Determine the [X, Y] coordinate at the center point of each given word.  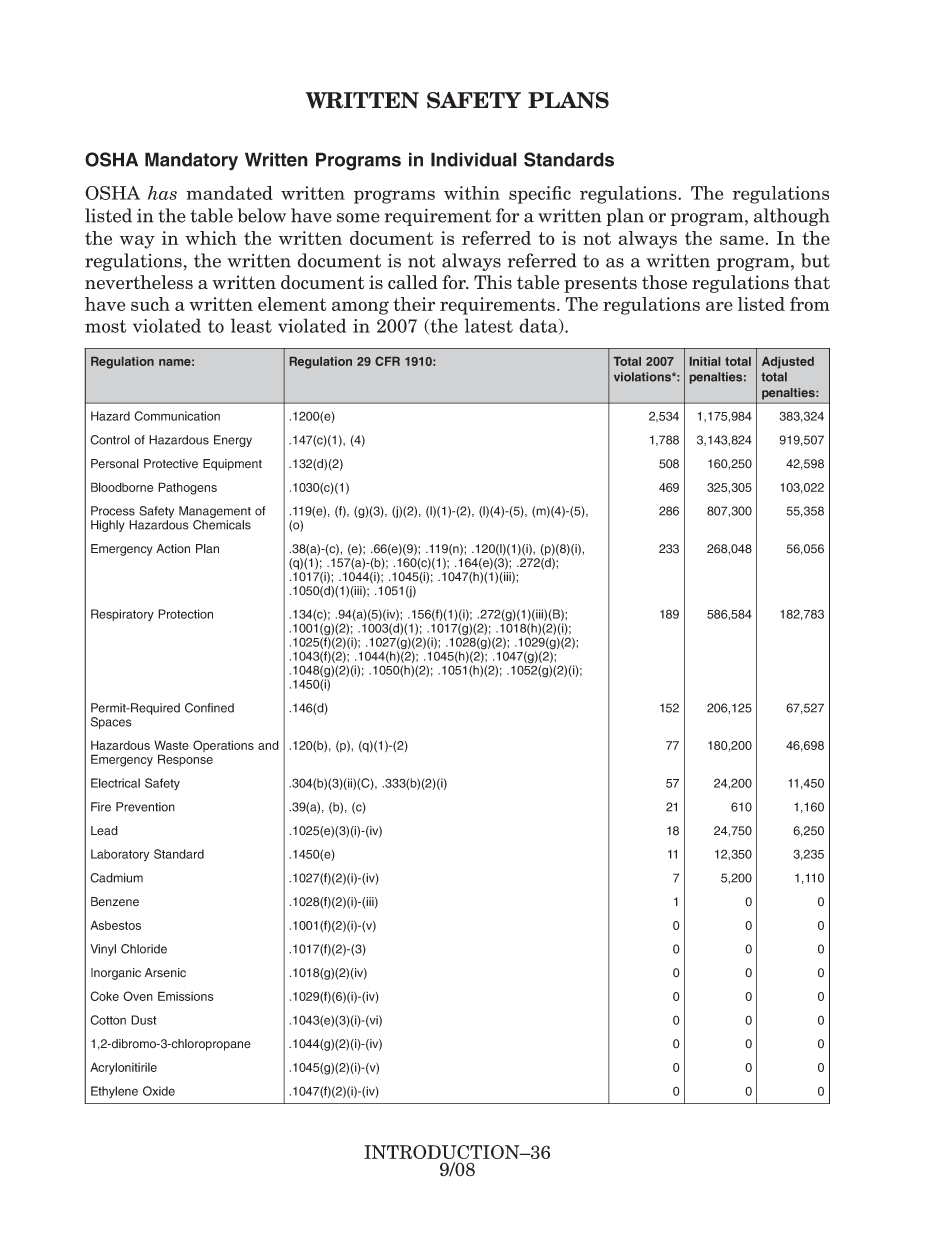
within [472, 193]
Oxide [159, 1091]
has [162, 193]
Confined [209, 708]
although [792, 217]
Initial [705, 361]
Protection [185, 614]
